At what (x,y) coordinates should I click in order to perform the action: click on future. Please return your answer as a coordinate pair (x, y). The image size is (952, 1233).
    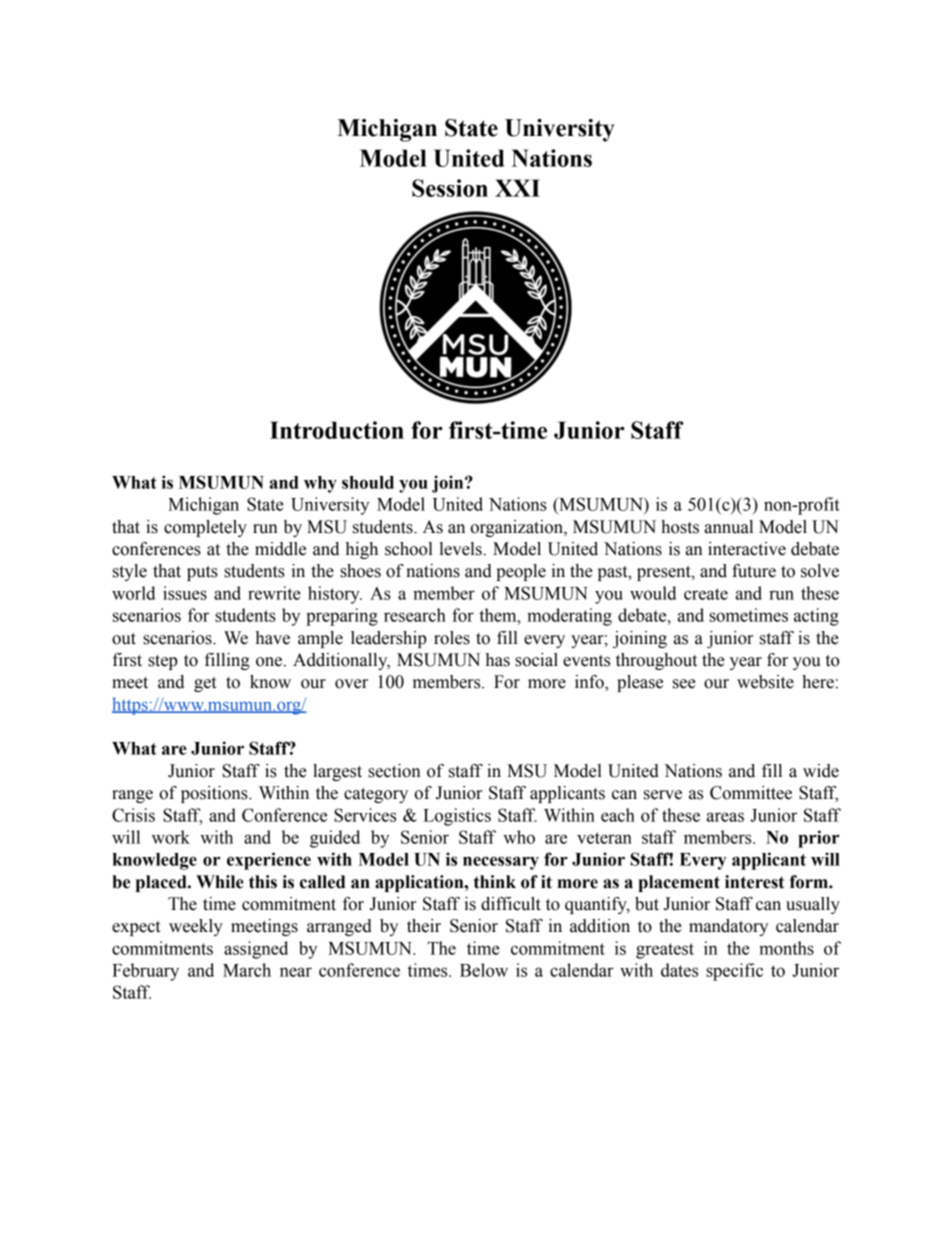
    Looking at the image, I should click on (754, 571).
